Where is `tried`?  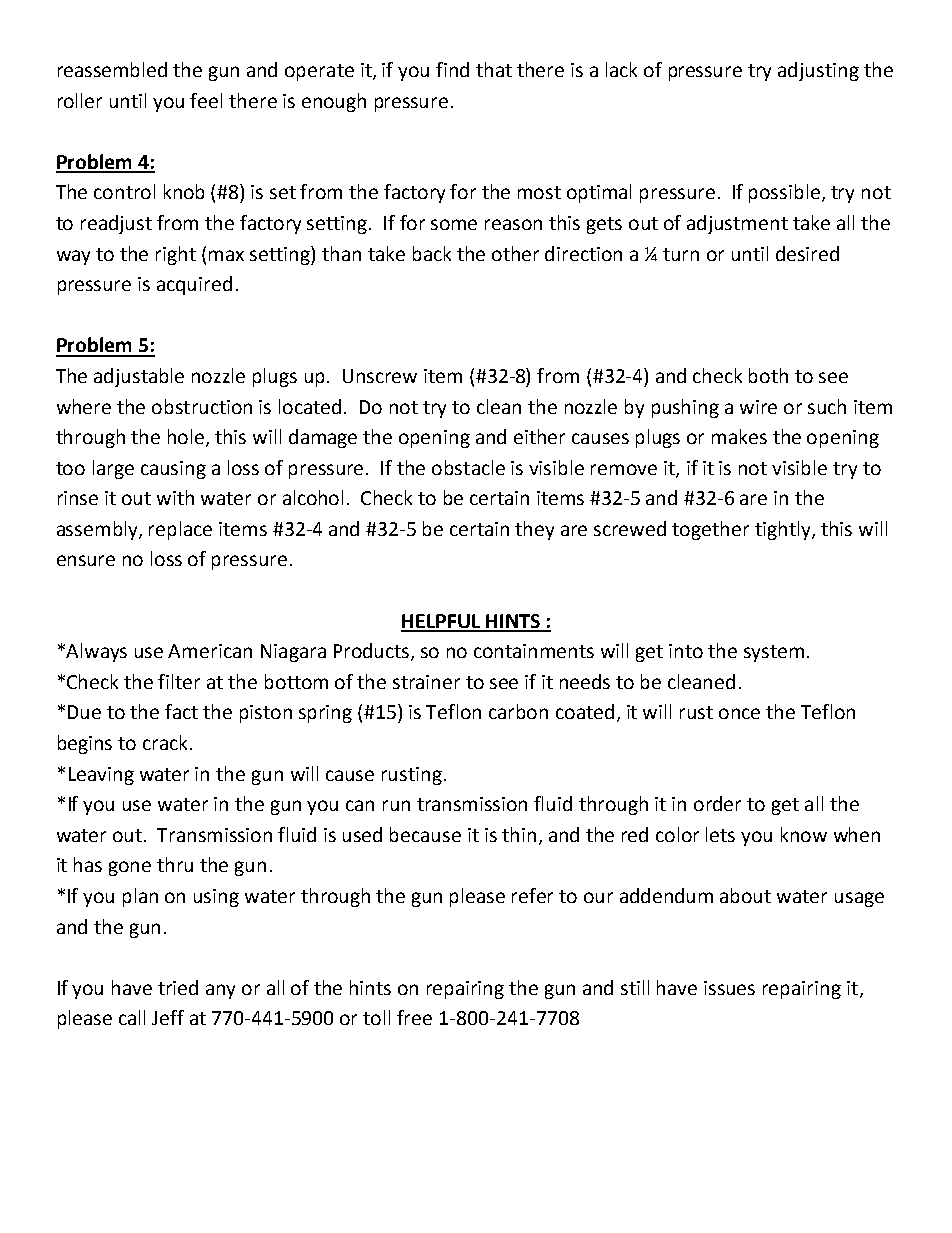 tried is located at coordinates (178, 987).
